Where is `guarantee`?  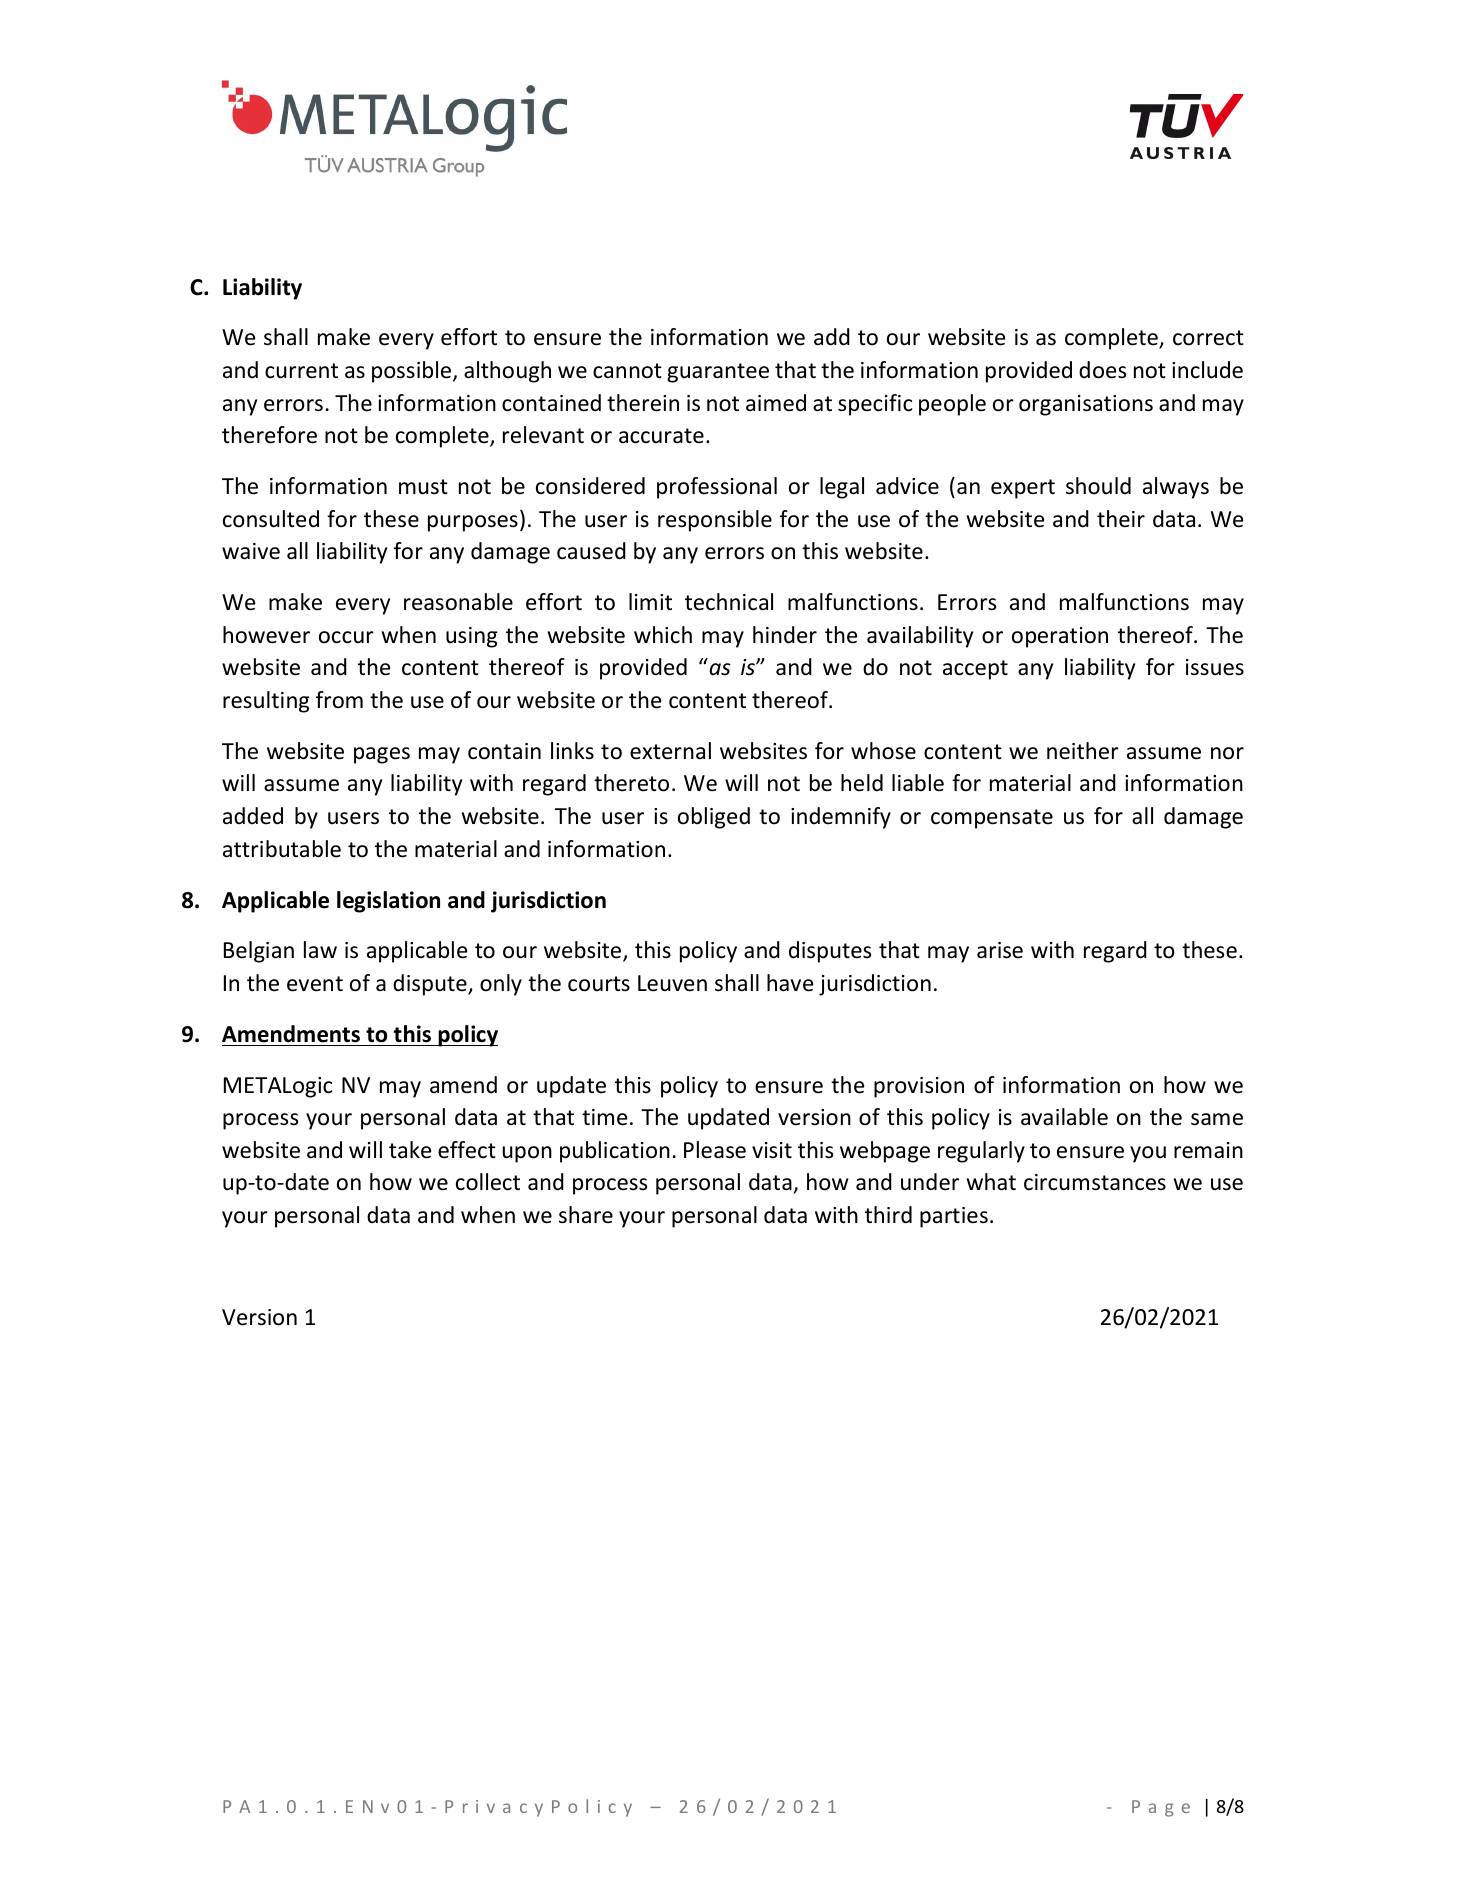 guarantee is located at coordinates (718, 373).
